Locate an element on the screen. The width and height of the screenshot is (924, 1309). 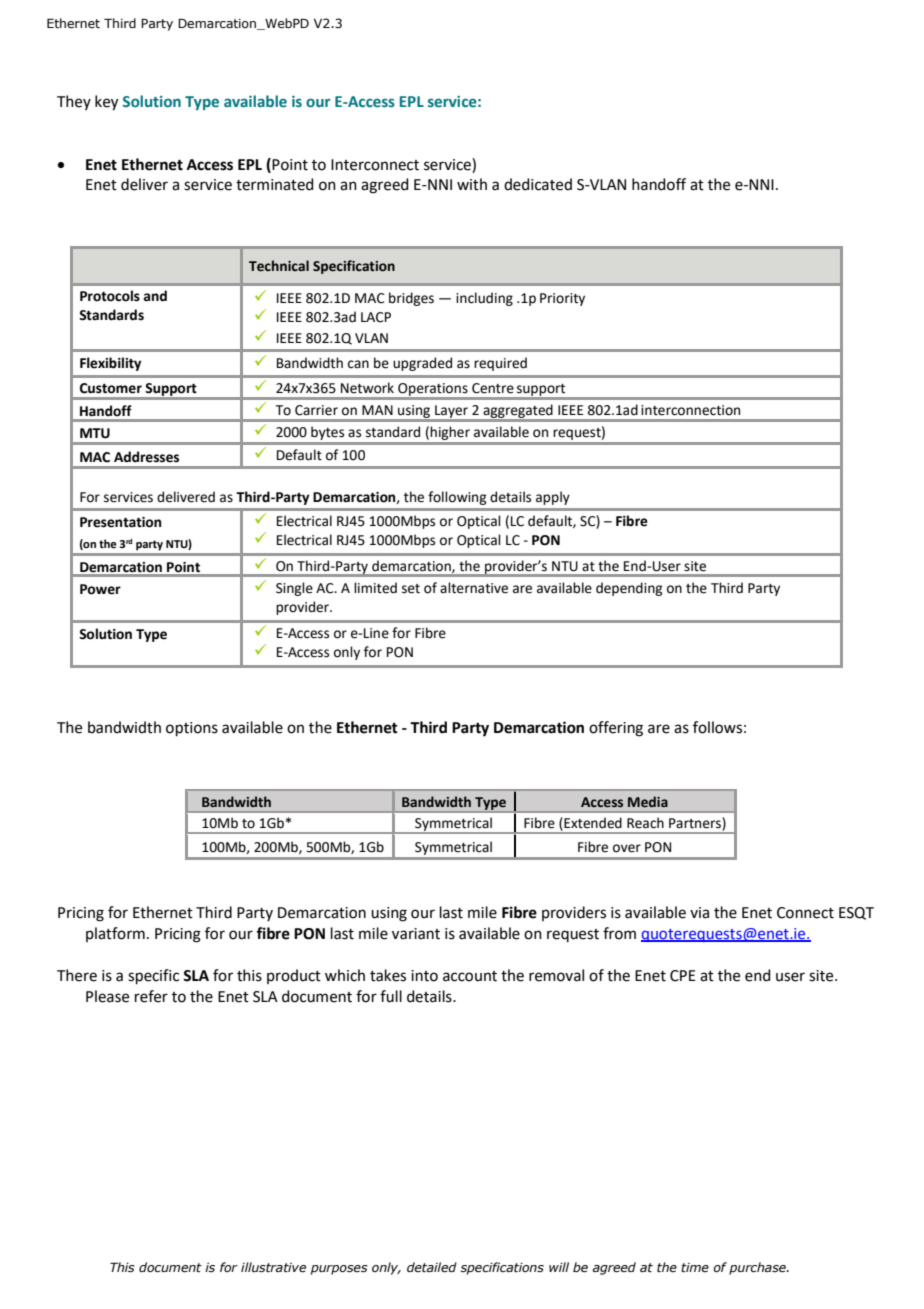
with is located at coordinates (472, 184).
